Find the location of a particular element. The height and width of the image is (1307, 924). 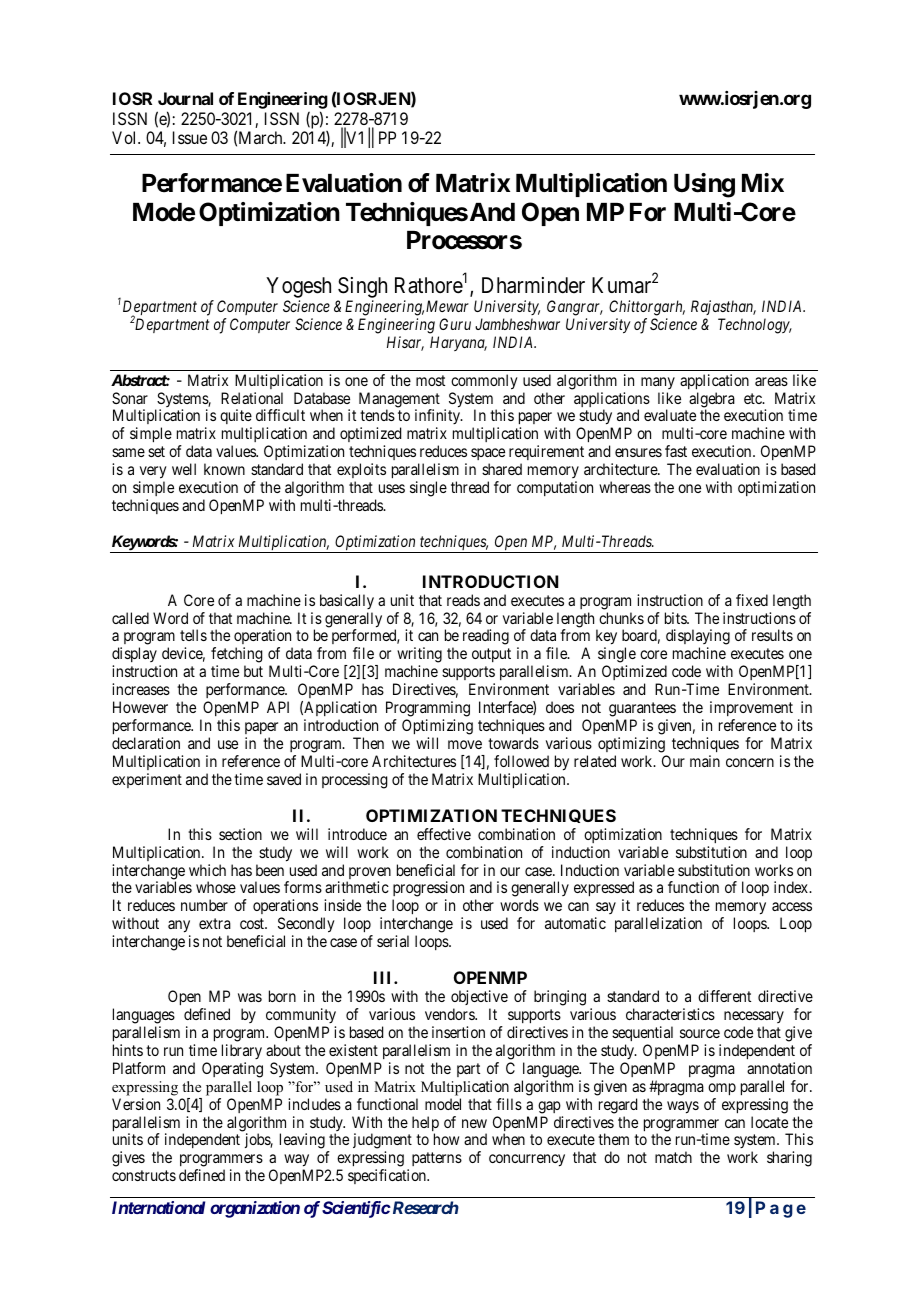

Mix is located at coordinates (763, 182).
